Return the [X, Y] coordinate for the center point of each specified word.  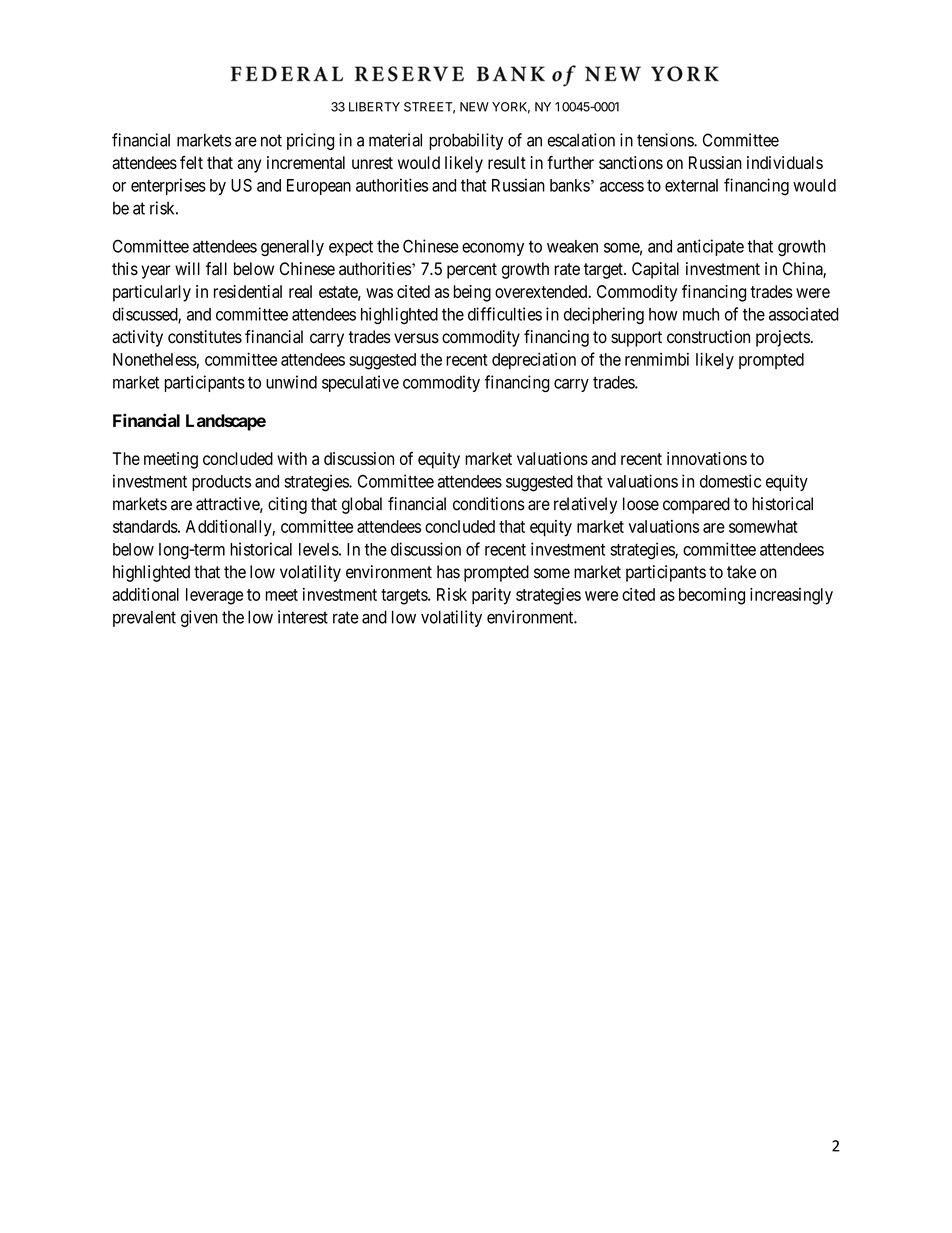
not [271, 140]
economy [493, 249]
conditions [489, 504]
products [221, 483]
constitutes [205, 337]
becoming [712, 596]
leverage [214, 596]
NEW [474, 107]
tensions [666, 140]
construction [708, 337]
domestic [730, 481]
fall [216, 269]
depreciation [534, 360]
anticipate [710, 247]
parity [491, 596]
